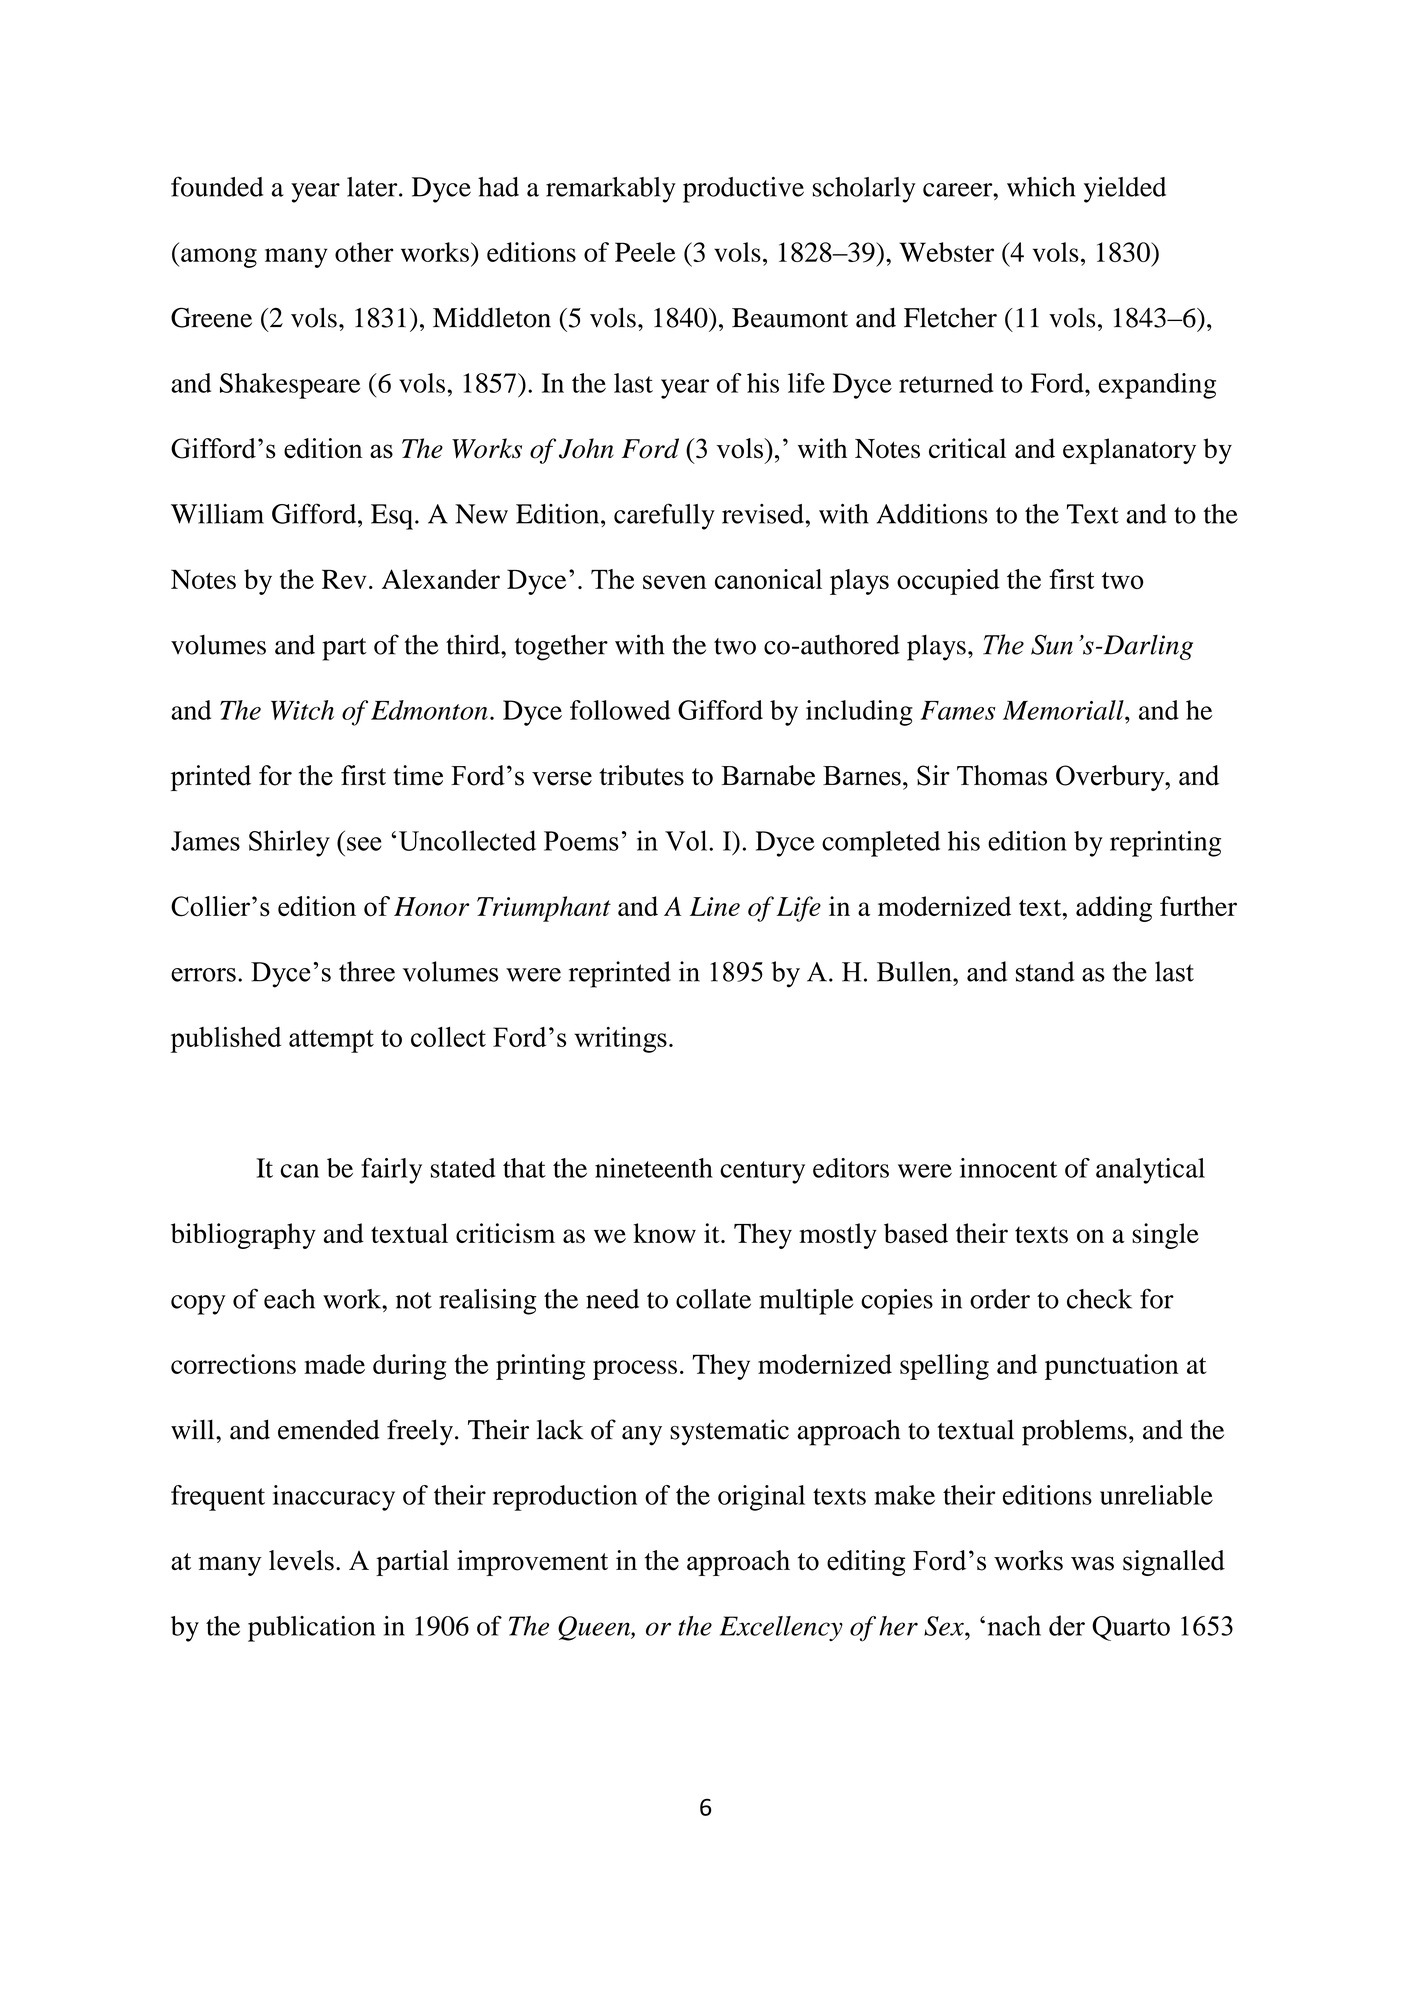  What do you see at coordinates (715, 906) in the document?
I see `Line` at bounding box center [715, 906].
